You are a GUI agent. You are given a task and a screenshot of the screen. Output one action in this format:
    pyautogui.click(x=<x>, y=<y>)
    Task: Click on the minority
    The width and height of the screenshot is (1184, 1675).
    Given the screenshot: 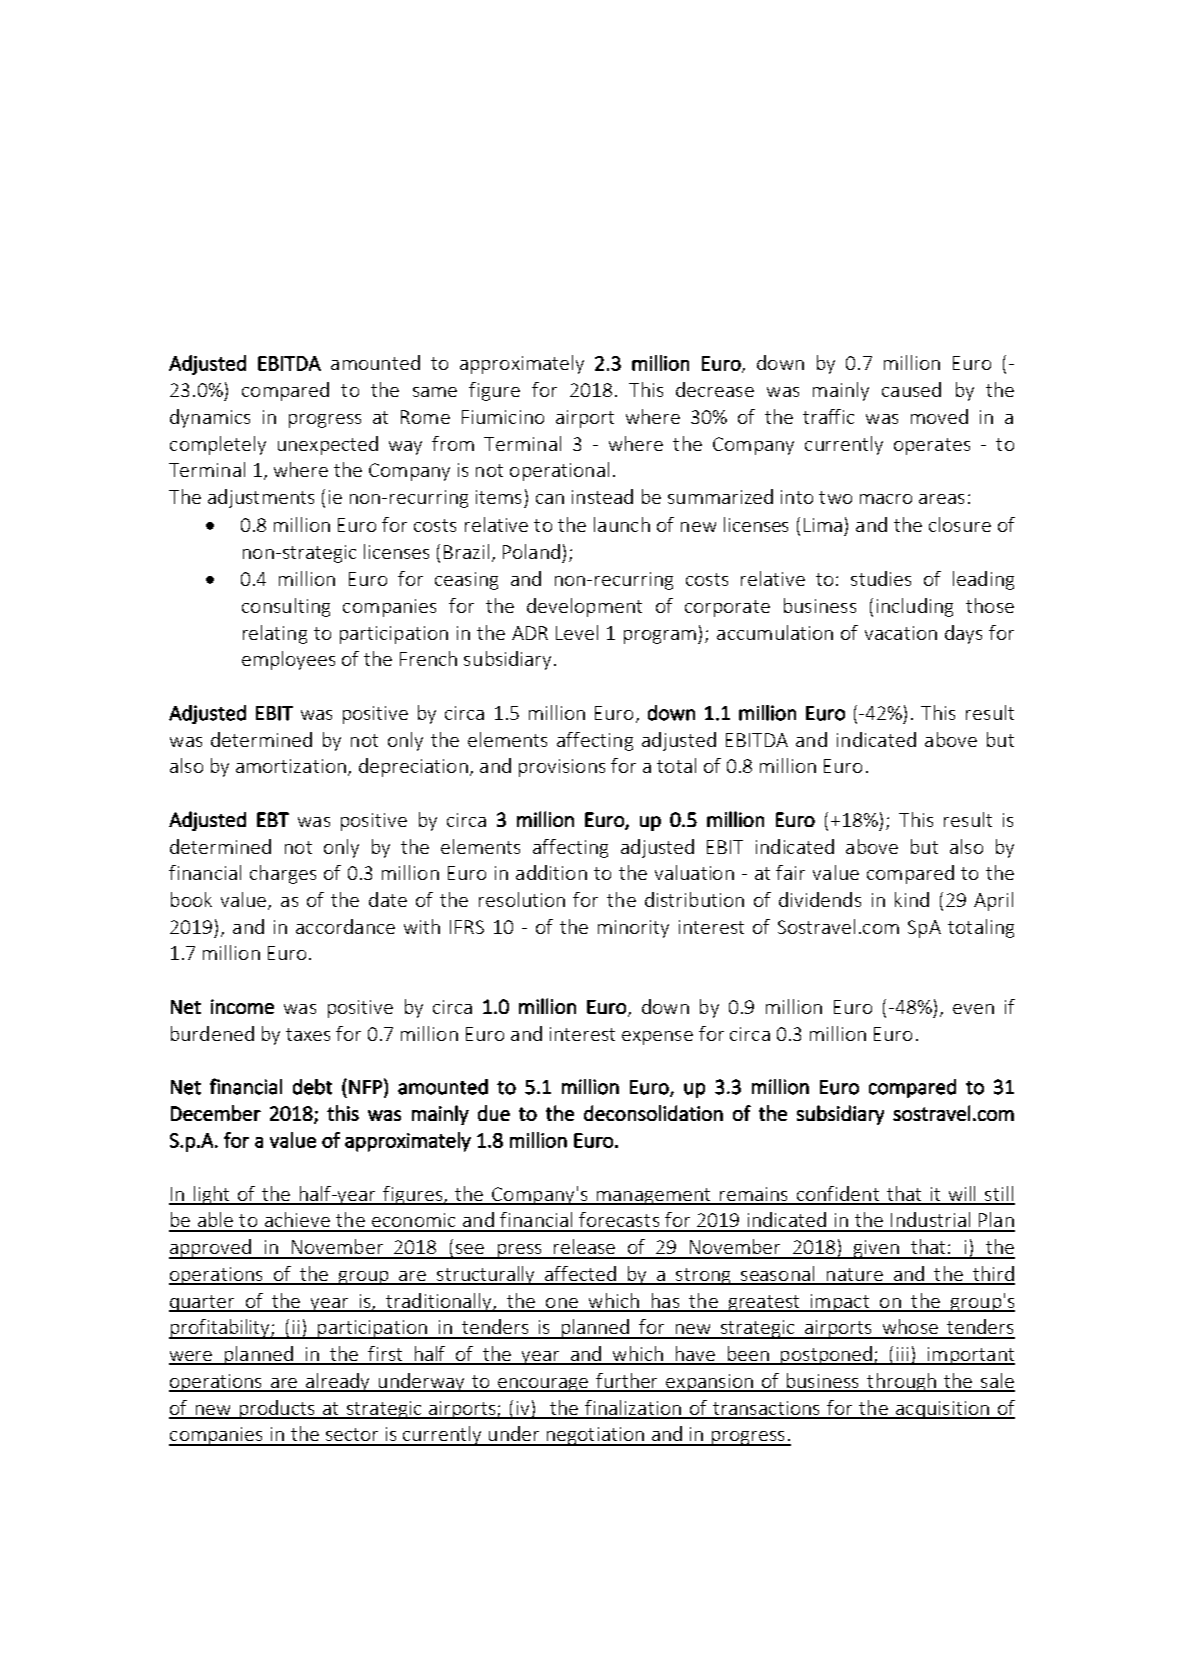 What is the action you would take?
    pyautogui.click(x=633, y=929)
